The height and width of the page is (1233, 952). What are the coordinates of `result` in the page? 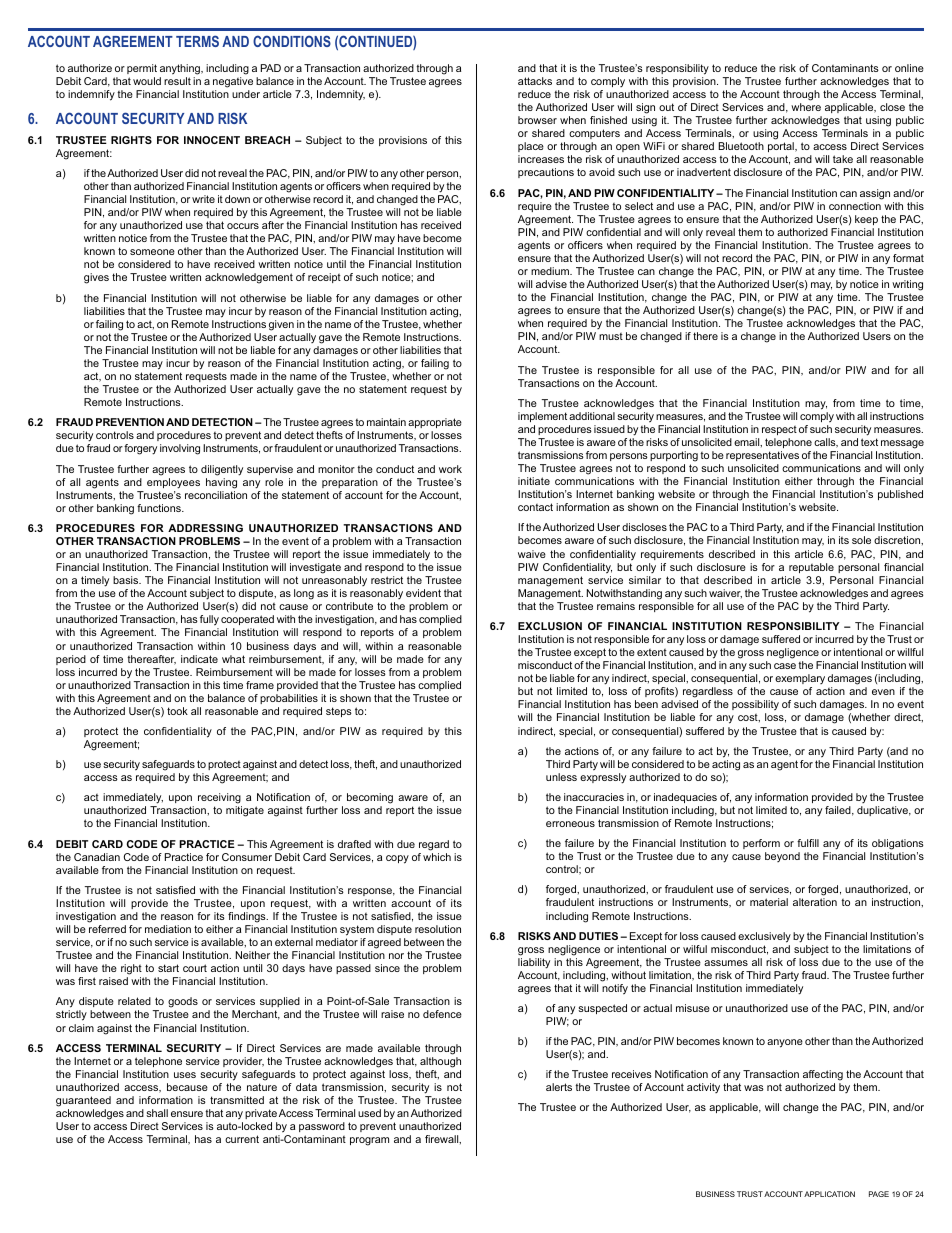 It's located at (177, 81).
